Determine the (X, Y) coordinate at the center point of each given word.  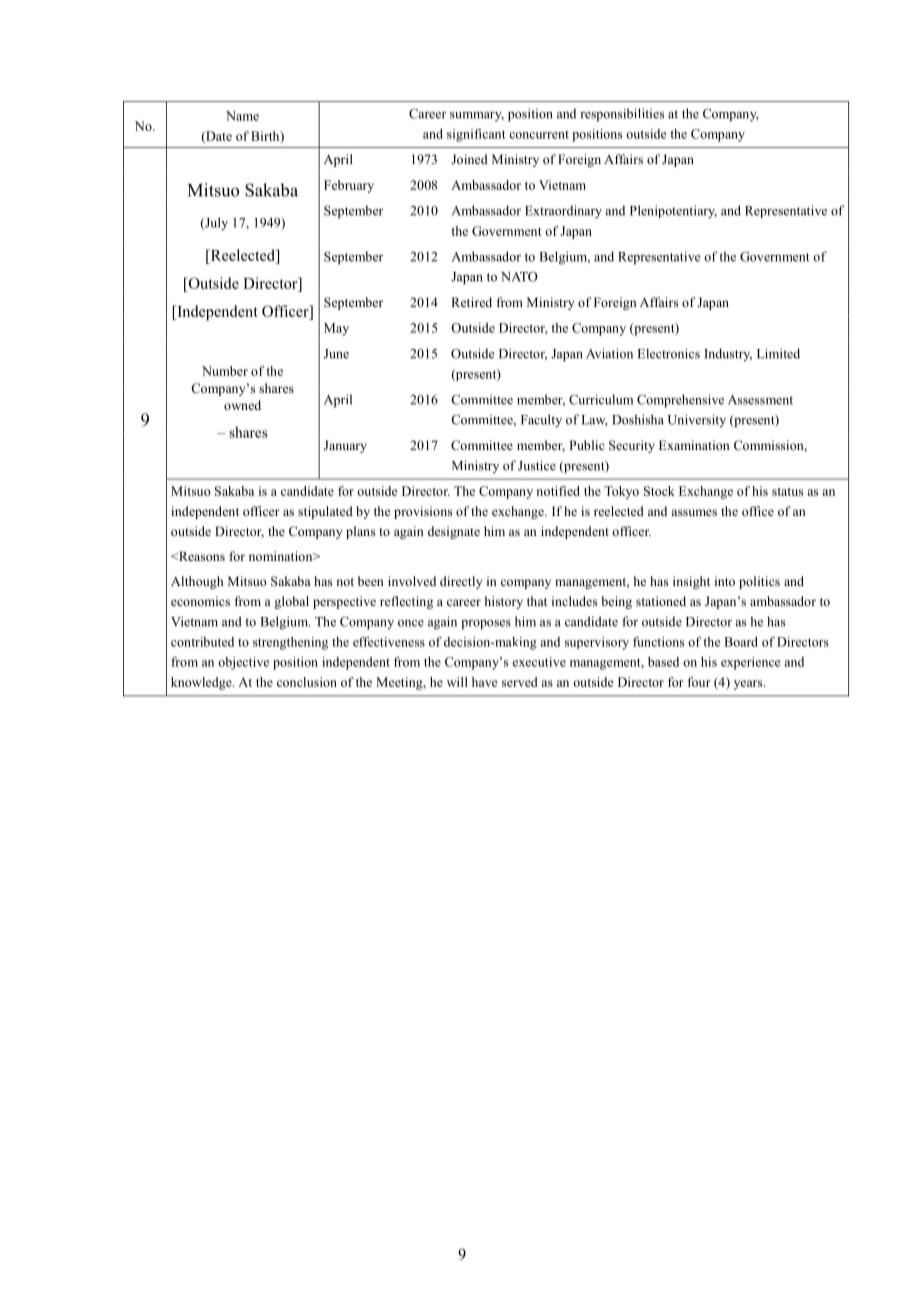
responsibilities (622, 115)
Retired (471, 302)
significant (476, 135)
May (336, 329)
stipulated (325, 512)
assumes (694, 512)
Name (242, 116)
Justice (537, 465)
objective (243, 663)
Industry (728, 354)
